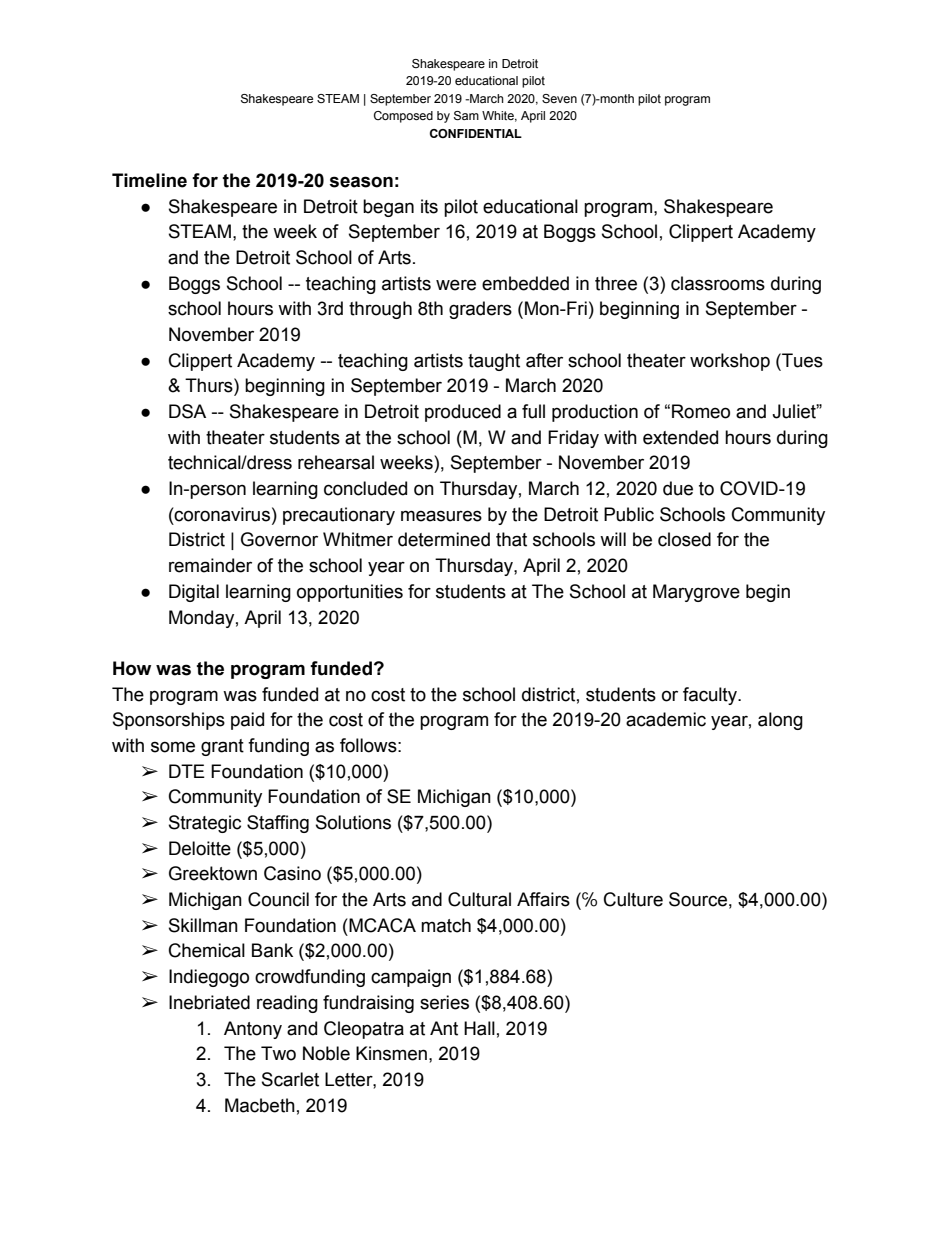  I want to click on CONFIDENTIAL, so click(476, 133).
